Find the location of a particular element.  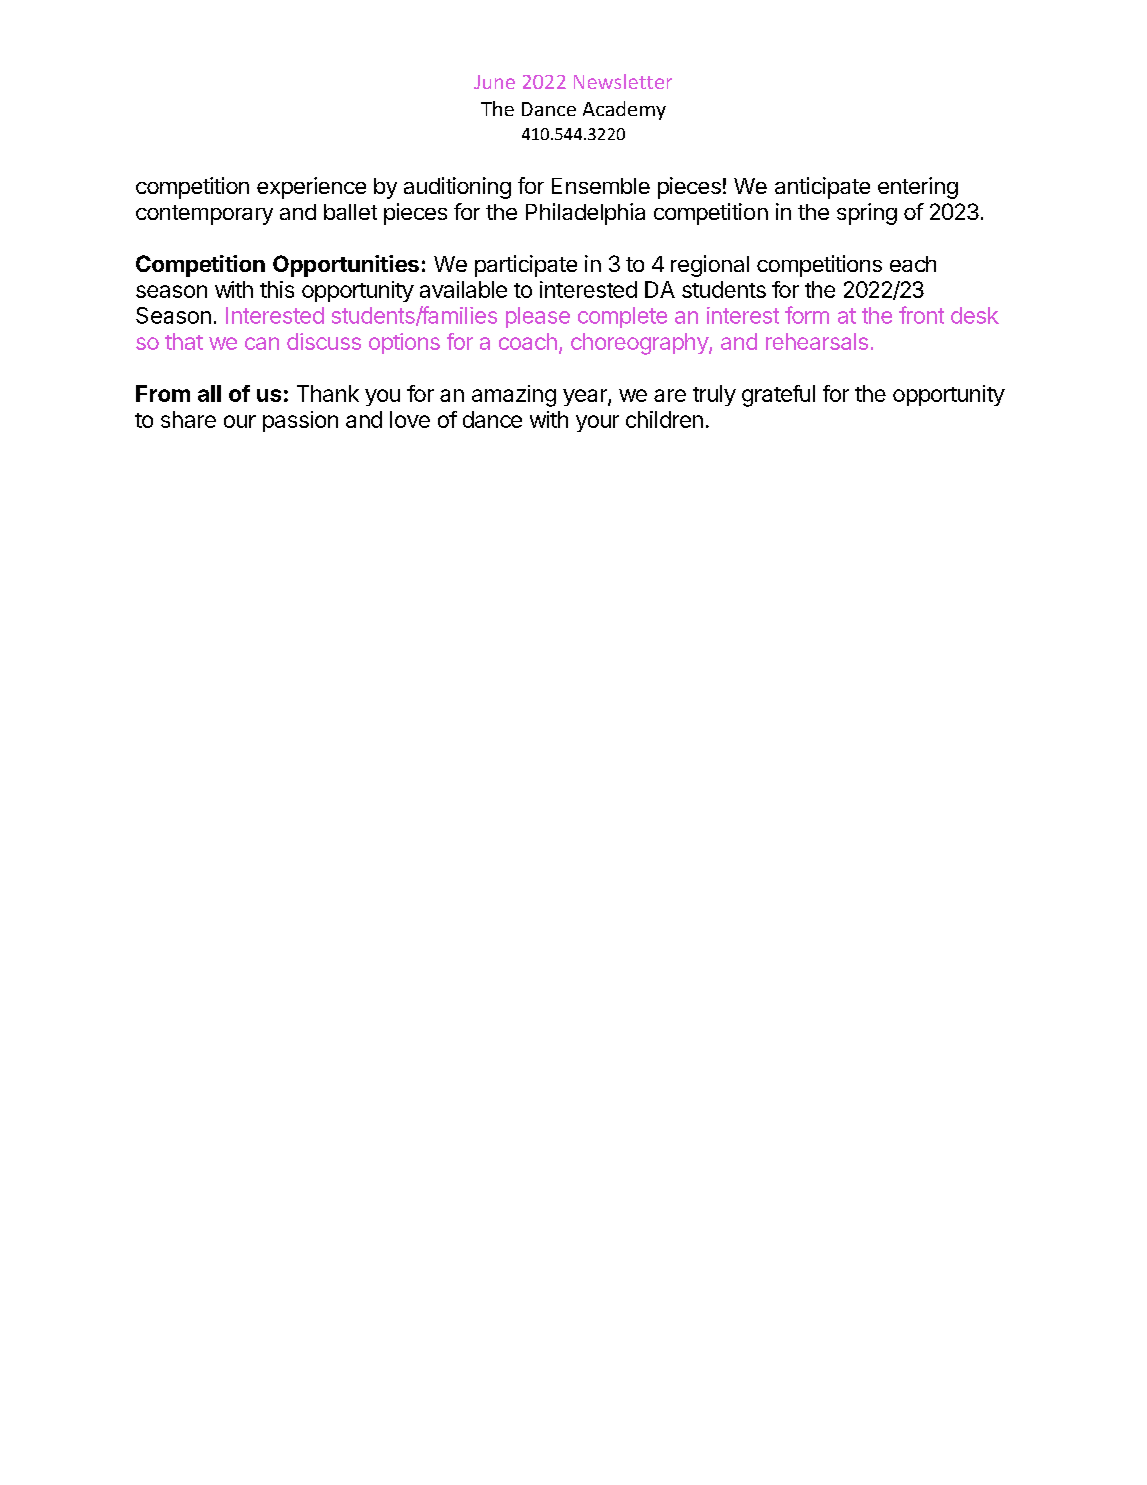

each is located at coordinates (913, 264).
